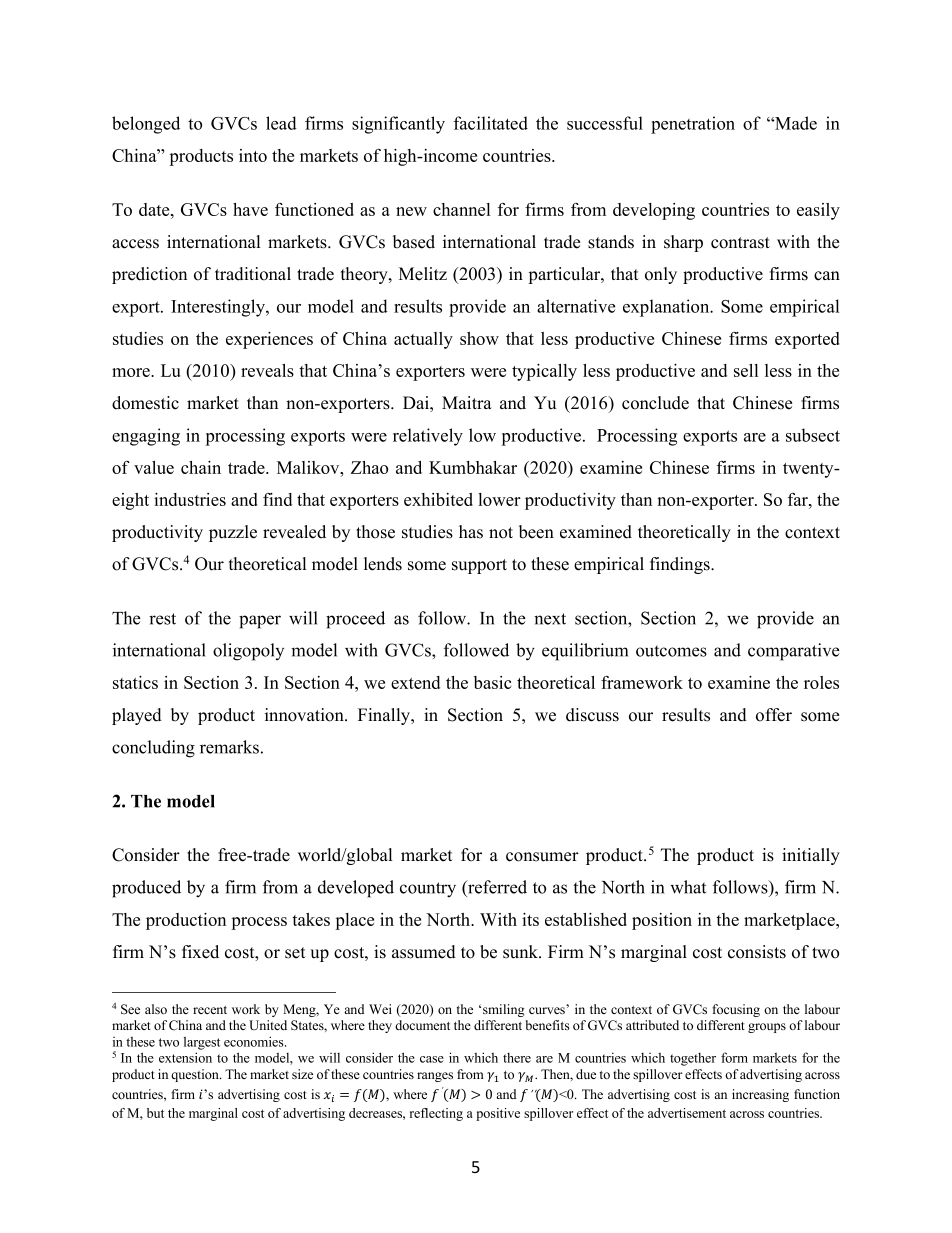 This screenshot has width=952, height=1233. I want to click on question, so click(196, 1075).
